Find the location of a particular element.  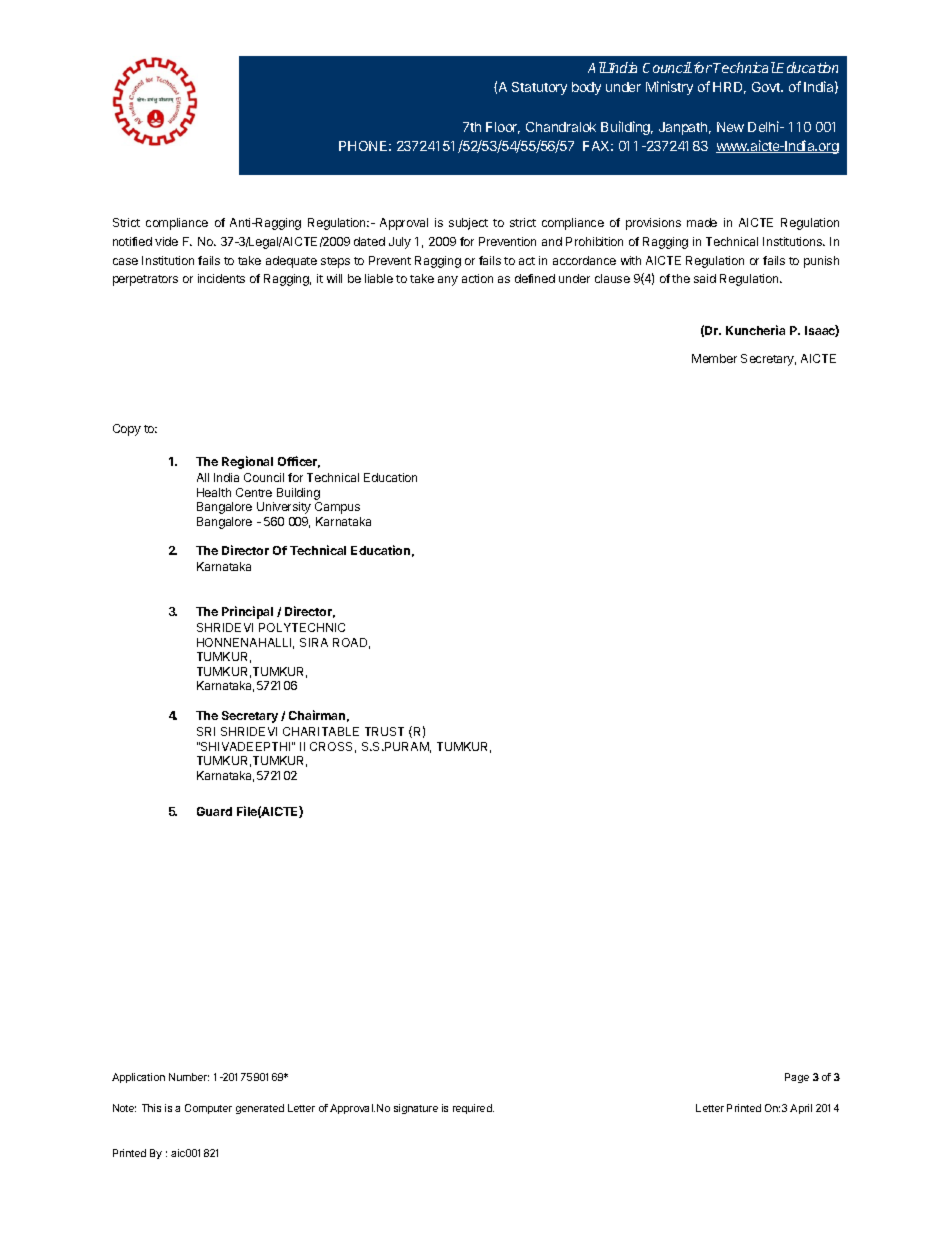

Computer is located at coordinates (208, 1109).
